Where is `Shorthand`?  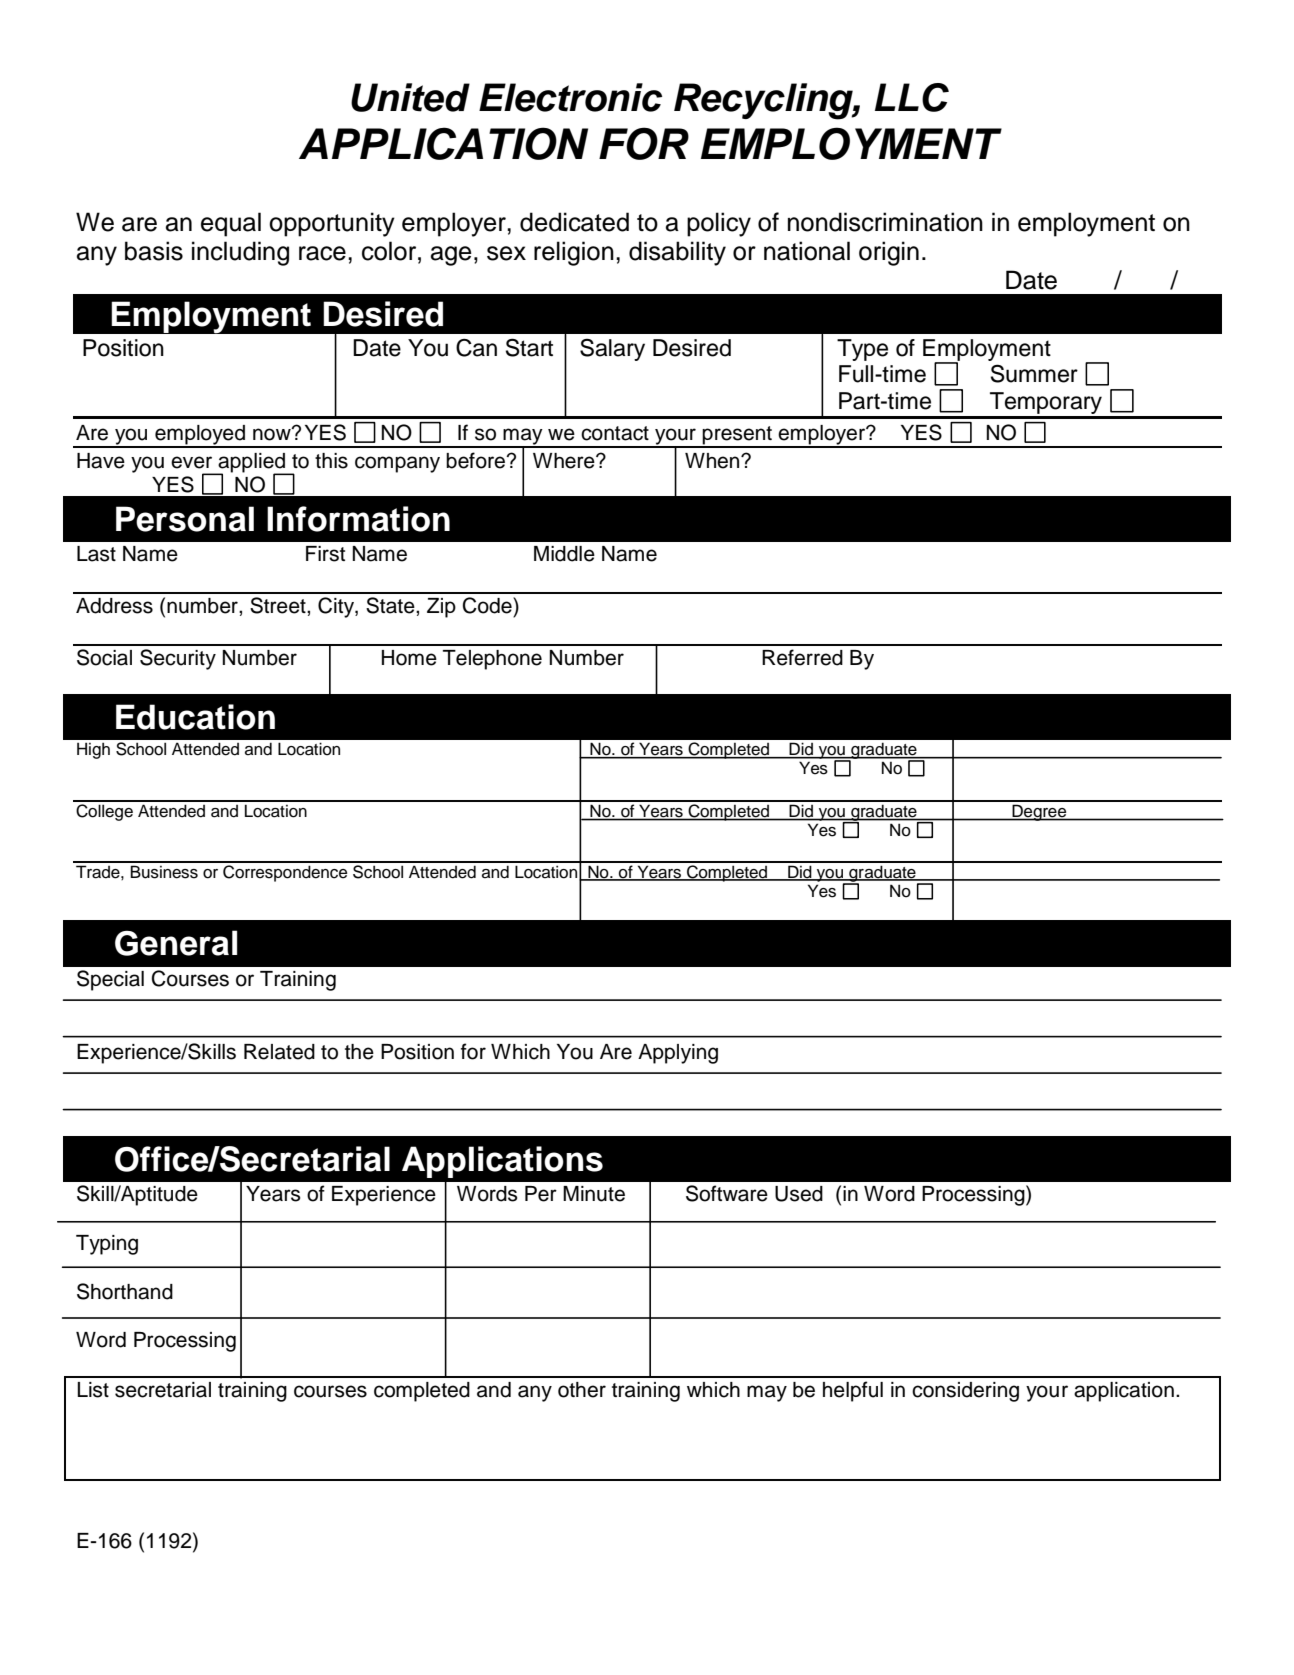
Shorthand is located at coordinates (125, 1291).
